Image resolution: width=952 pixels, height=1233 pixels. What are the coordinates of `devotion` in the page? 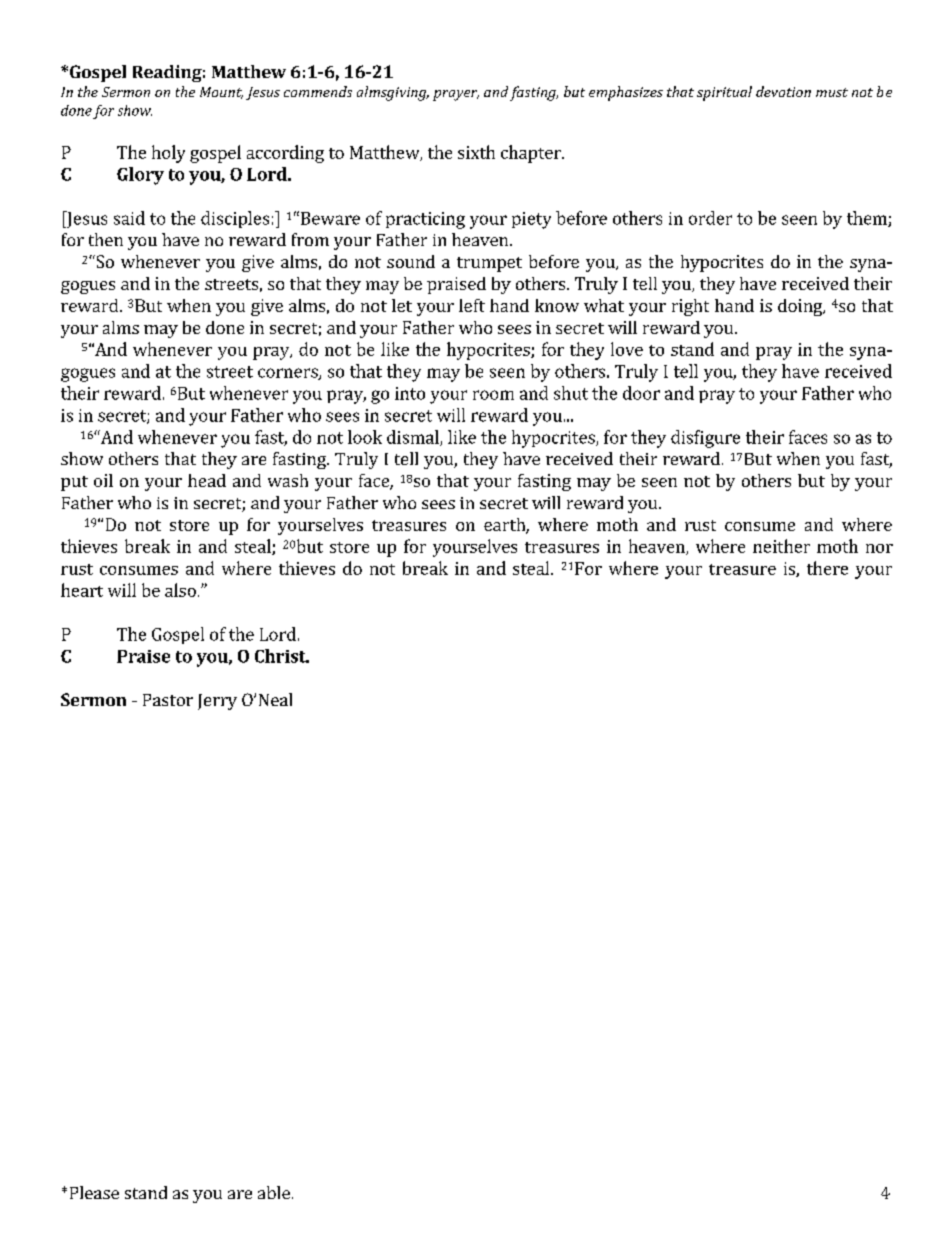 It's located at (783, 91).
